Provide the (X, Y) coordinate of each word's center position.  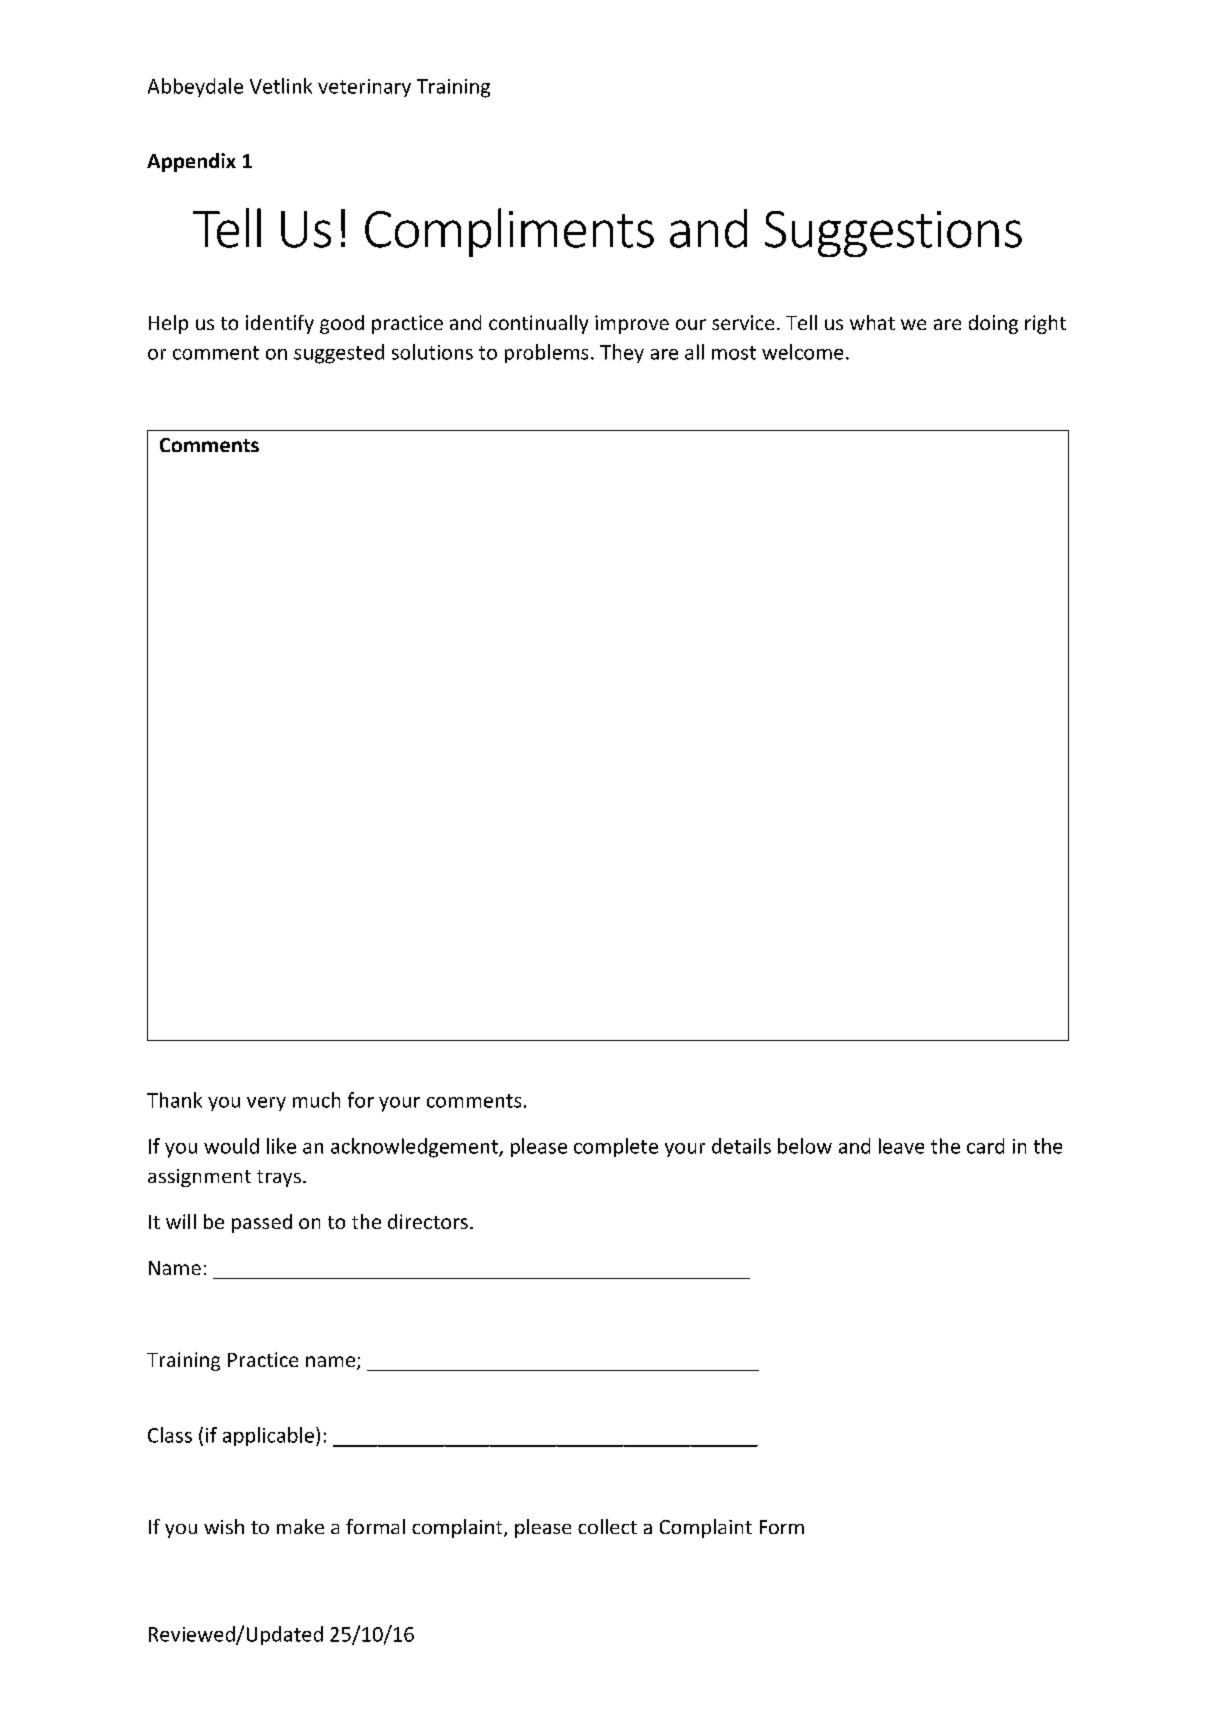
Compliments (509, 232)
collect (607, 1526)
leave (901, 1146)
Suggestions (893, 234)
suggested (339, 354)
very (266, 1104)
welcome (802, 352)
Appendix (191, 162)
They (622, 353)
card (985, 1146)
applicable (268, 1436)
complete (616, 1147)
